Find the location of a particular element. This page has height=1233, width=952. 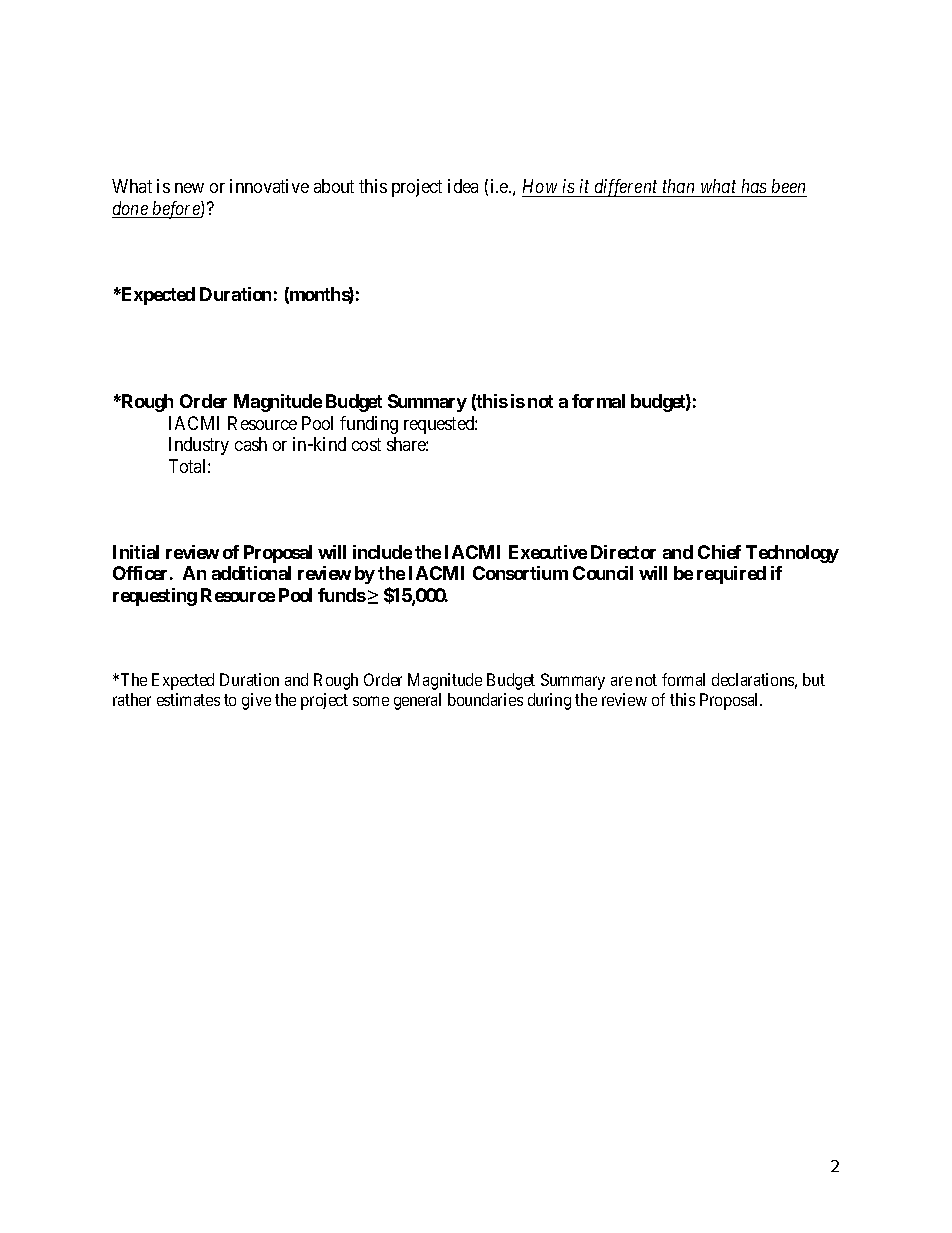

estimates is located at coordinates (188, 699).
